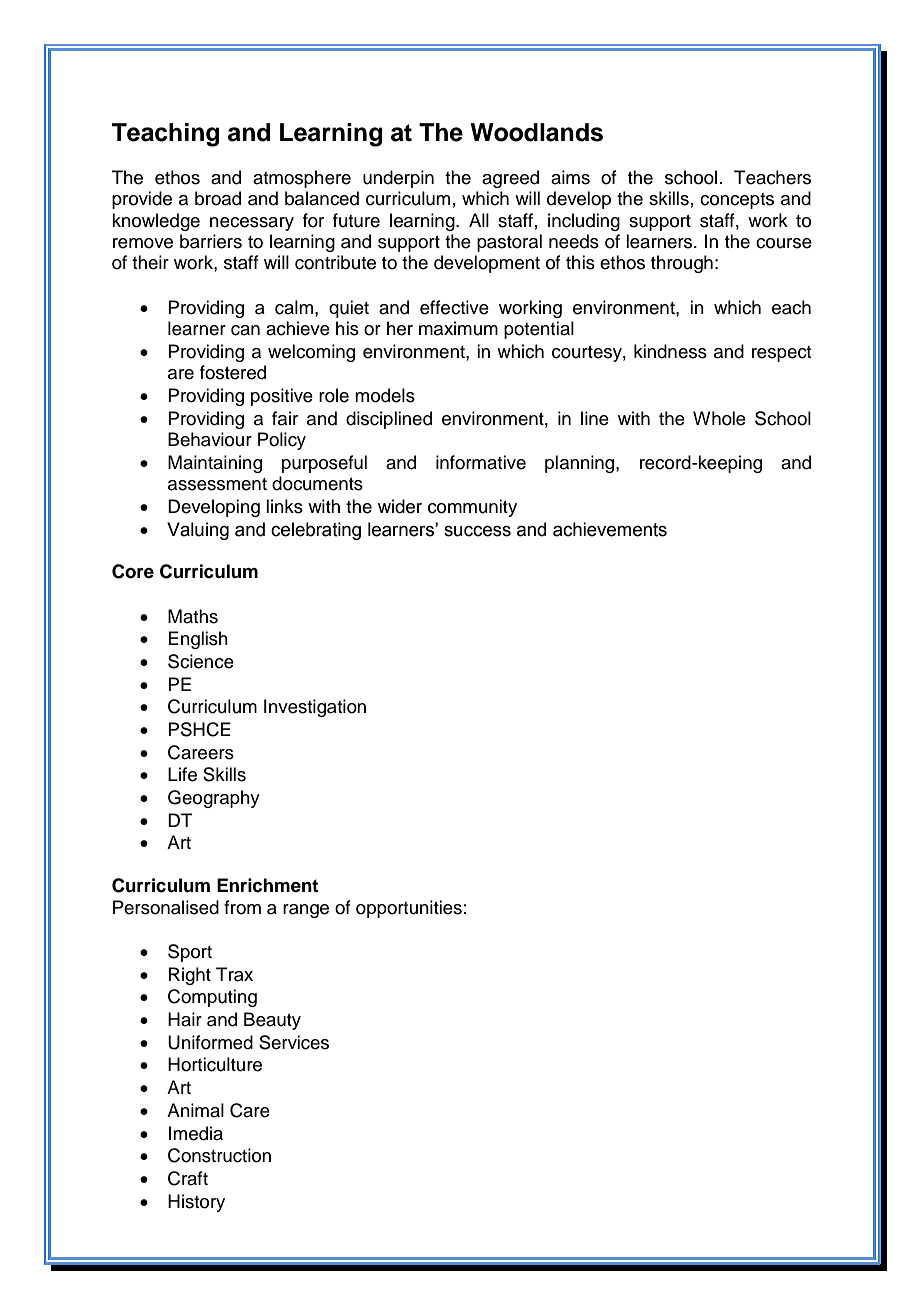 The image size is (924, 1308). I want to click on Services, so click(294, 1042).
